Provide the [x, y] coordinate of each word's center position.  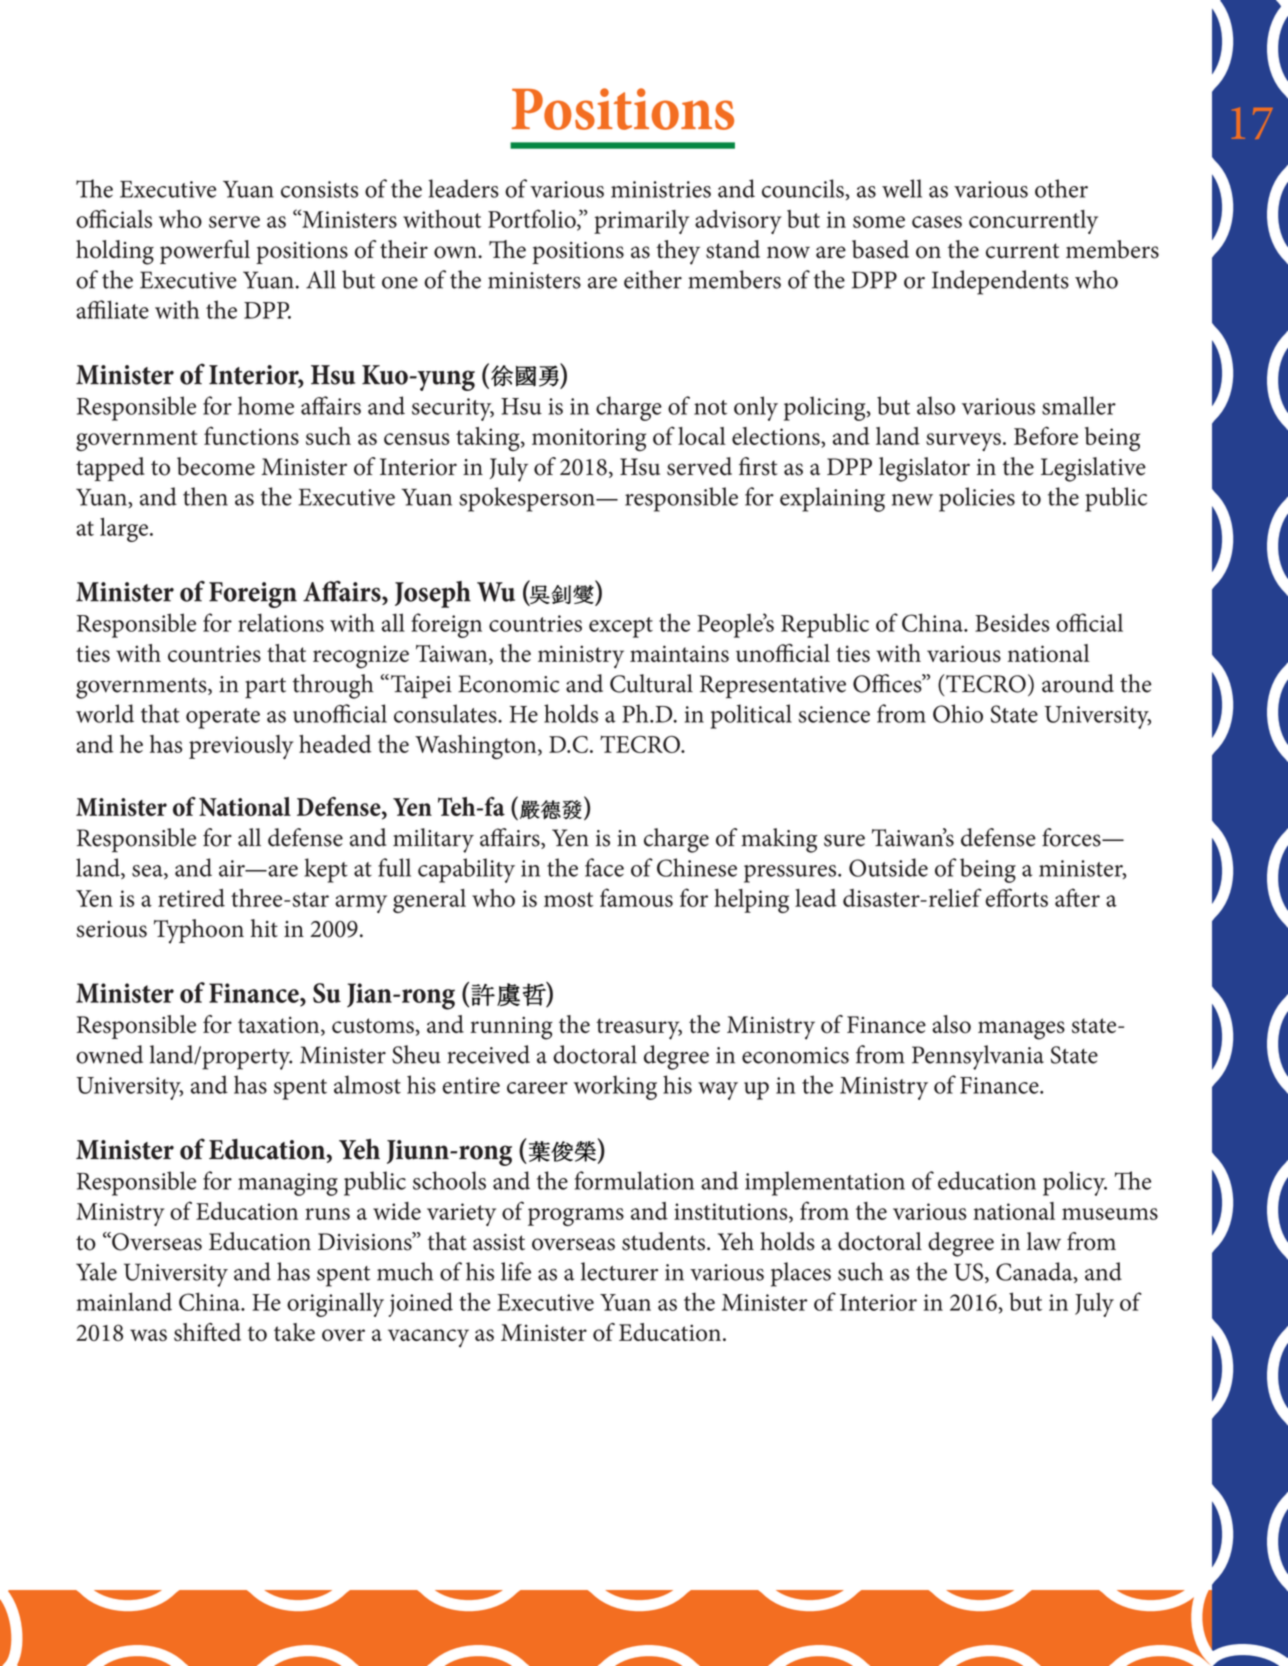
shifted [207, 1332]
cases [937, 222]
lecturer [619, 1271]
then [205, 496]
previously [241, 747]
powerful [205, 252]
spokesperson [528, 499]
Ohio [958, 713]
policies [977, 499]
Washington [477, 747]
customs [374, 1026]
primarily [641, 222]
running [511, 1028]
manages [1021, 1030]
